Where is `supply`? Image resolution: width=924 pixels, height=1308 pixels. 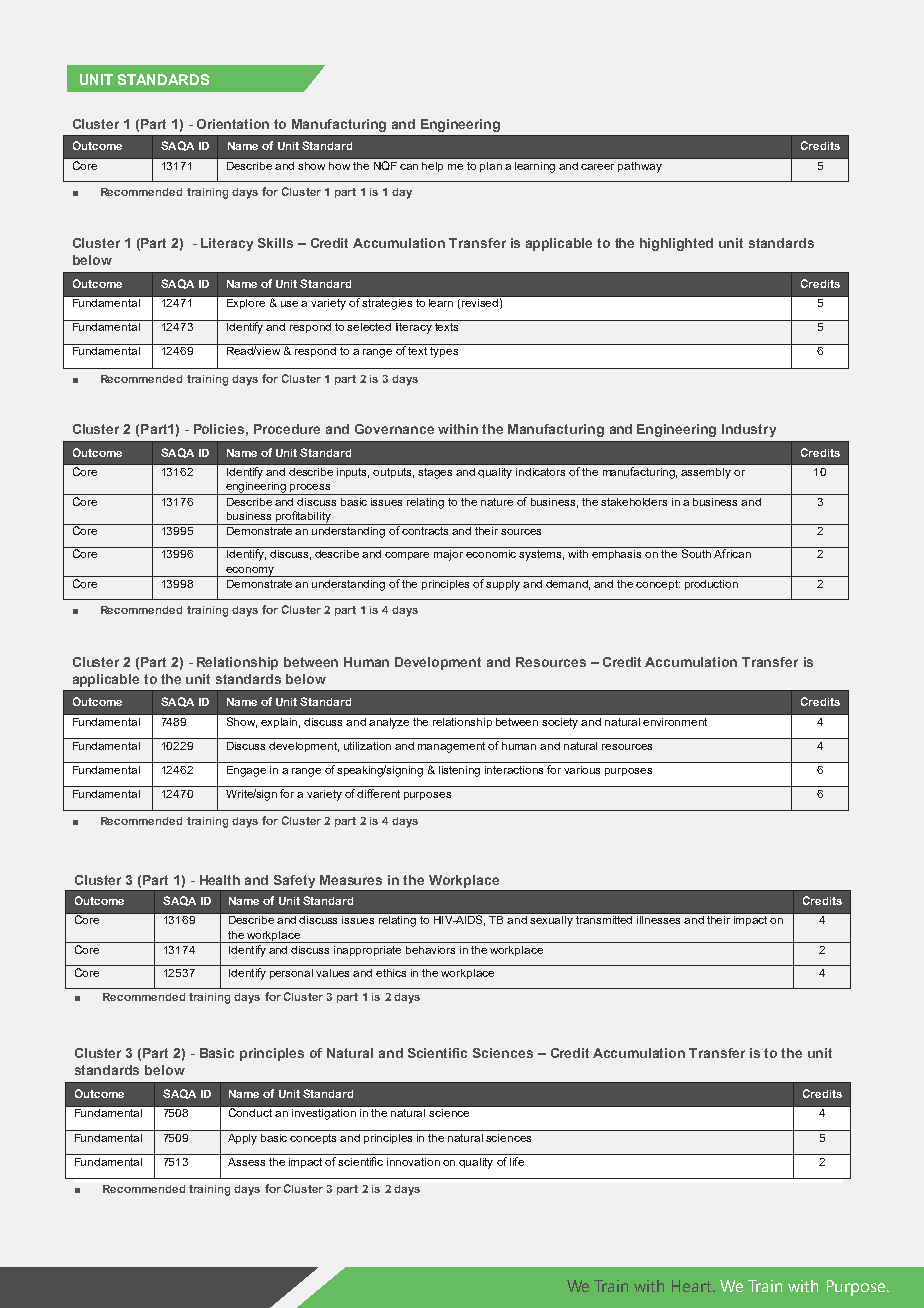
supply is located at coordinates (503, 585).
